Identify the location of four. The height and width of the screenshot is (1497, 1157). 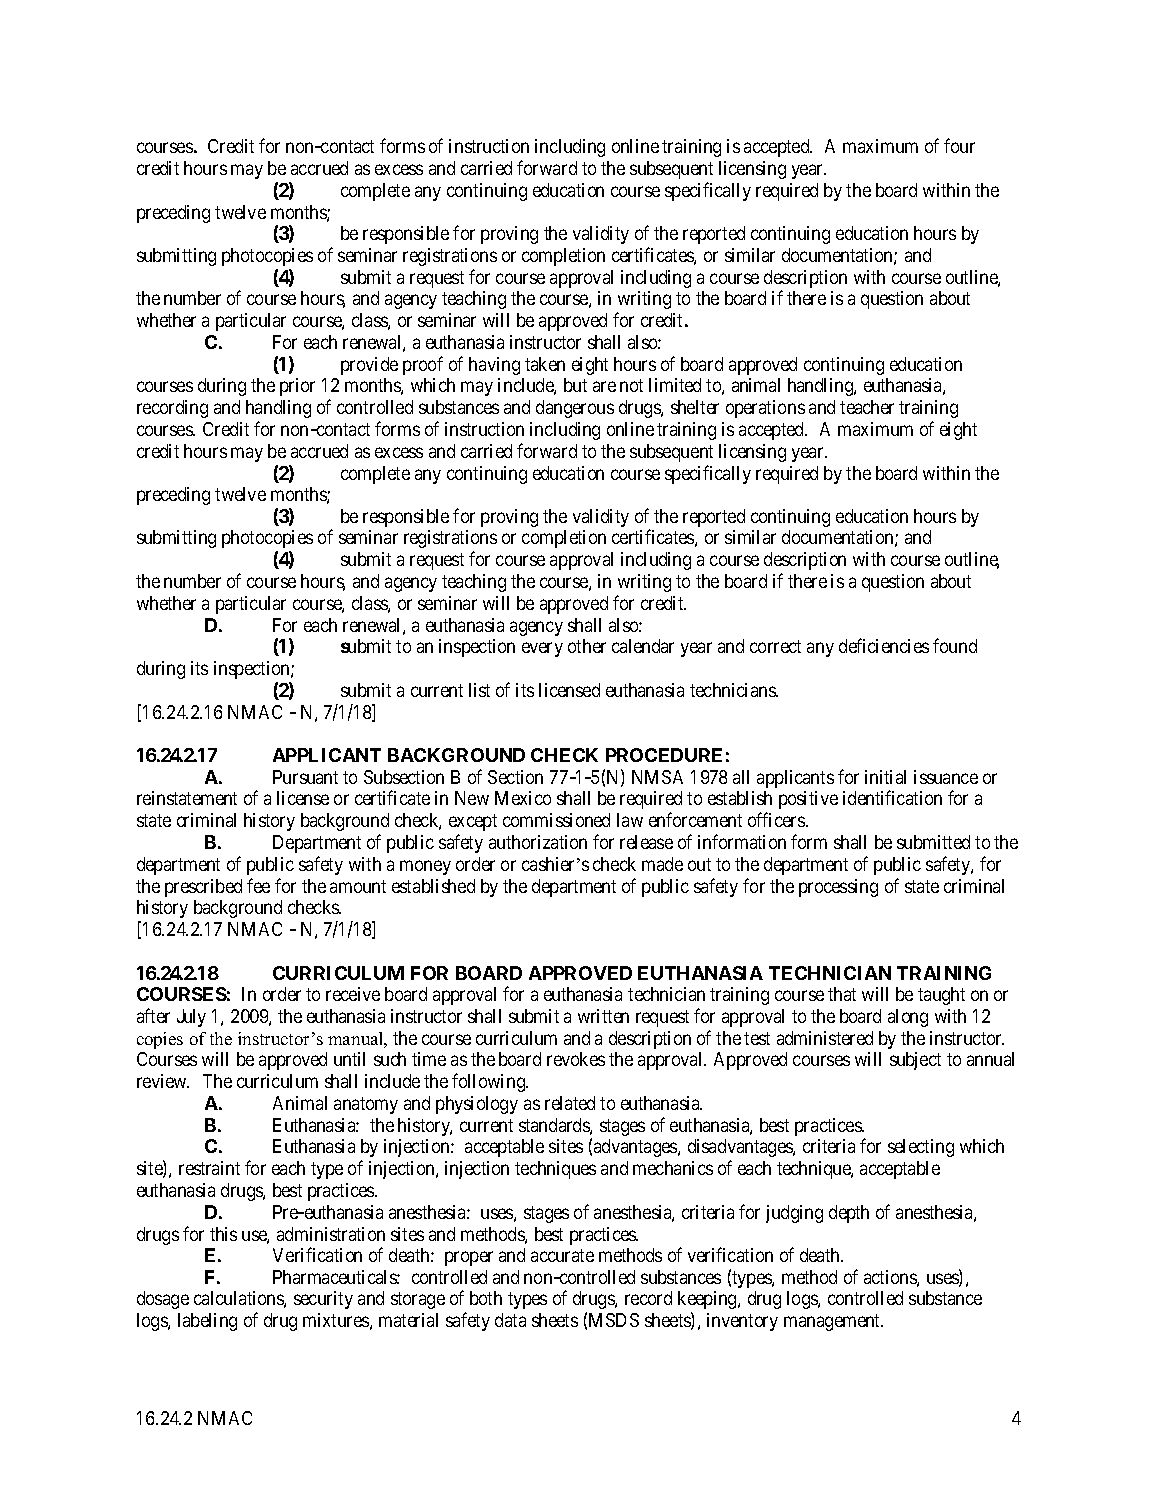
(959, 145).
